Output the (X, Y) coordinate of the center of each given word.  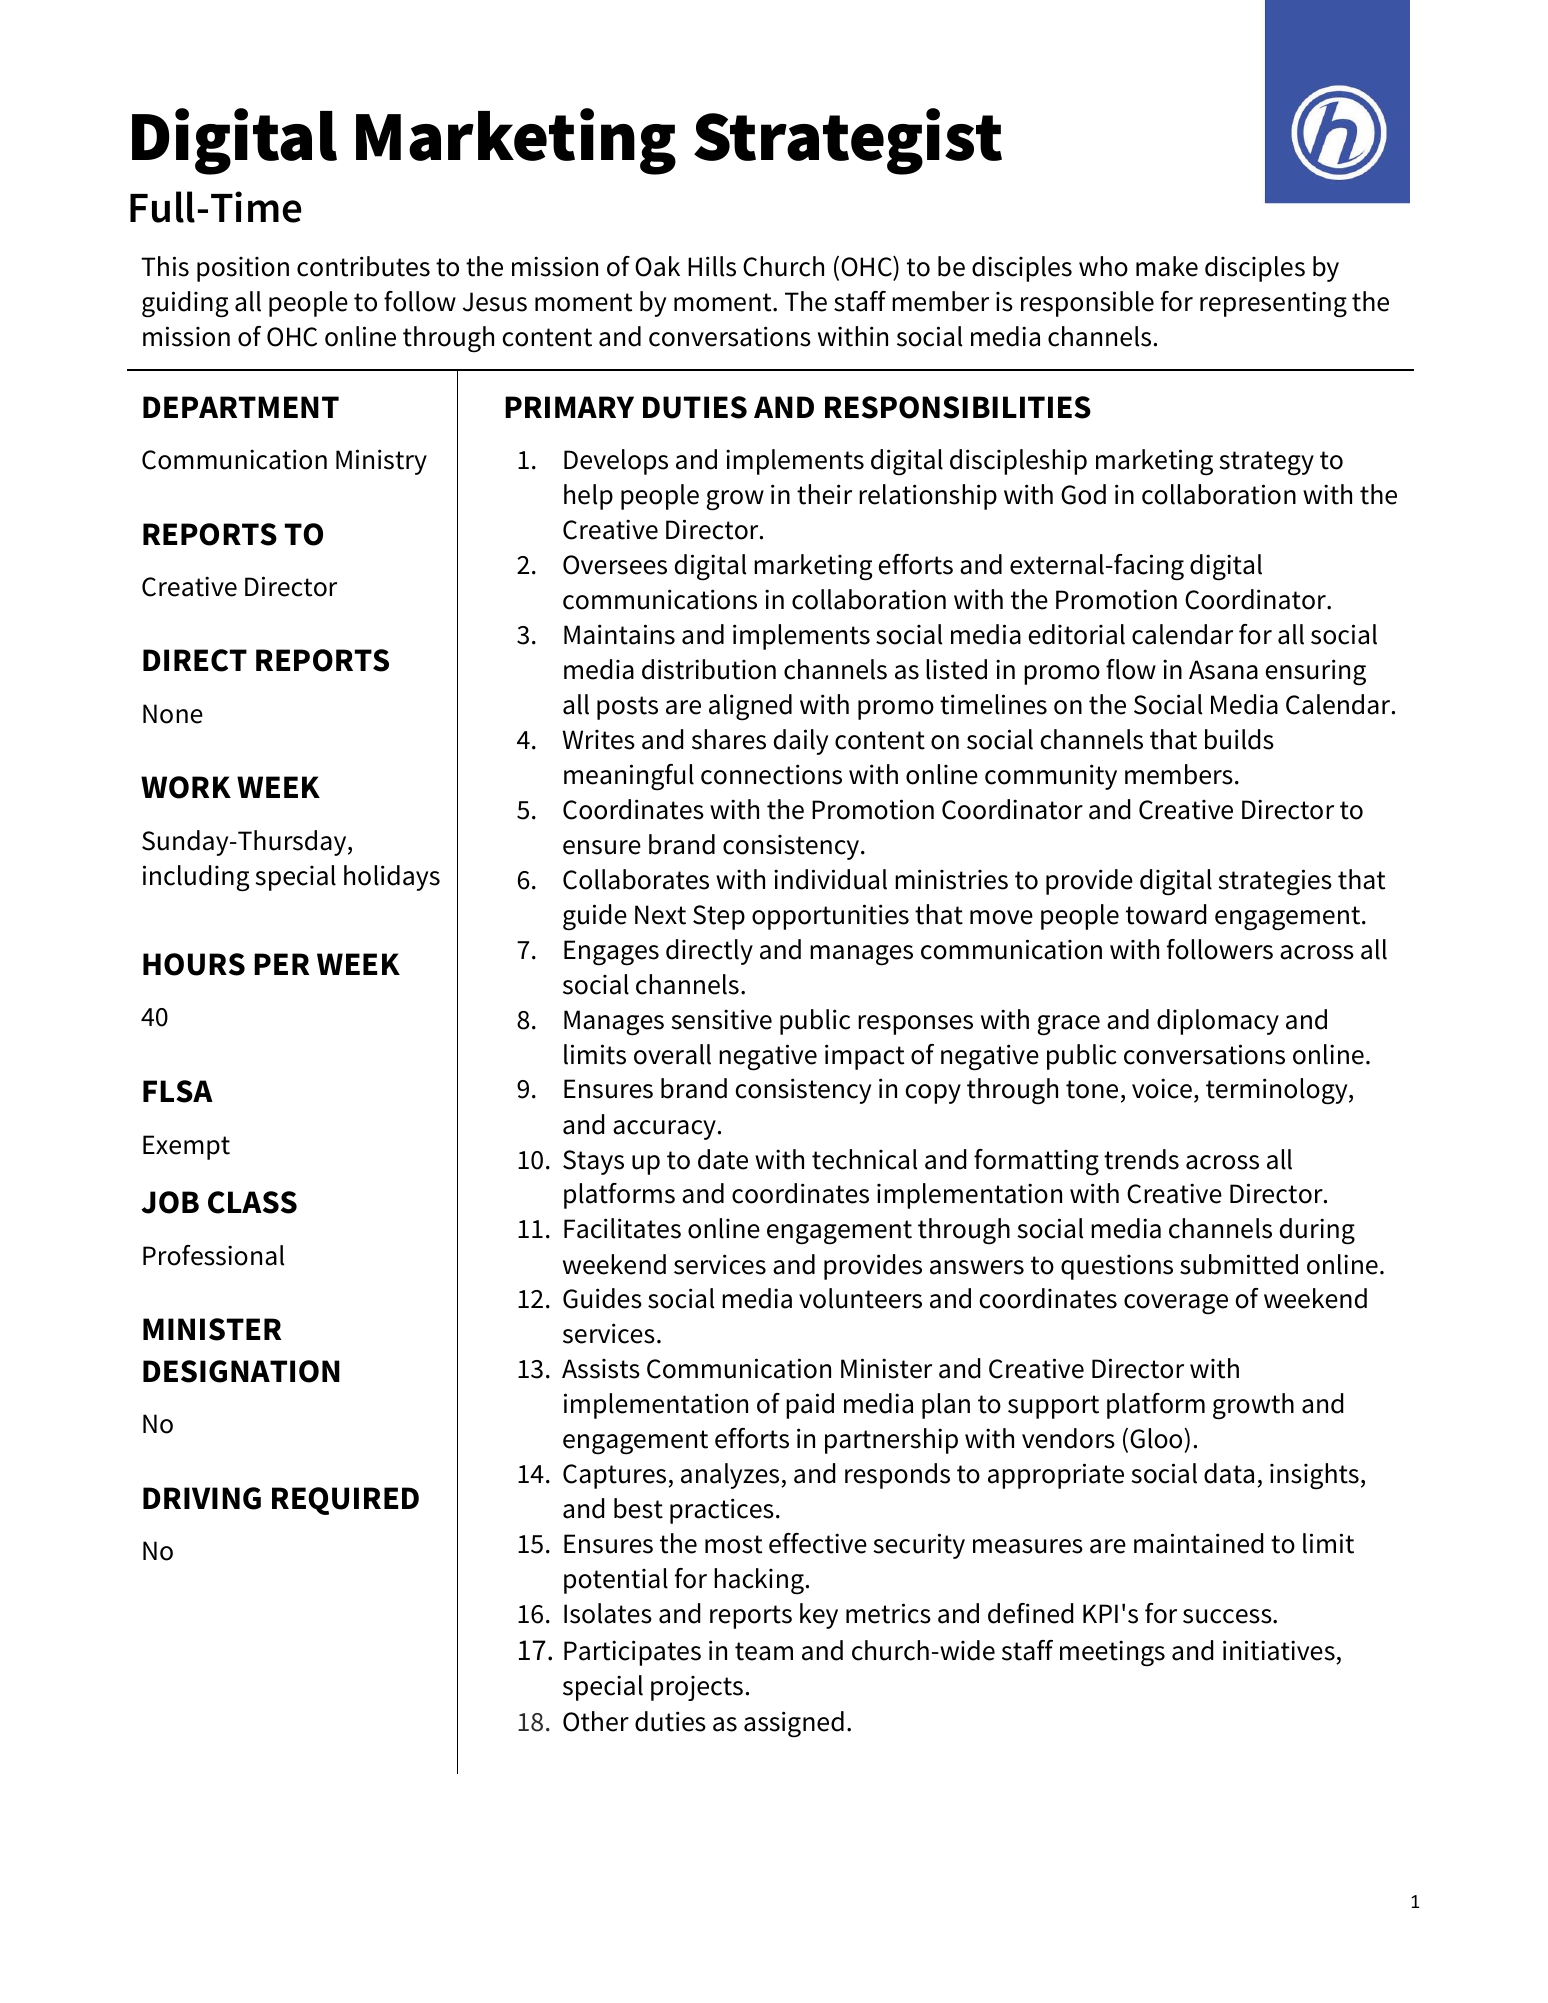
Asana (1223, 670)
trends (1141, 1159)
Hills (712, 266)
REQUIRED (345, 1501)
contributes (363, 266)
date (723, 1159)
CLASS (252, 1202)
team (764, 1651)
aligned (750, 707)
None (173, 714)
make (1167, 266)
